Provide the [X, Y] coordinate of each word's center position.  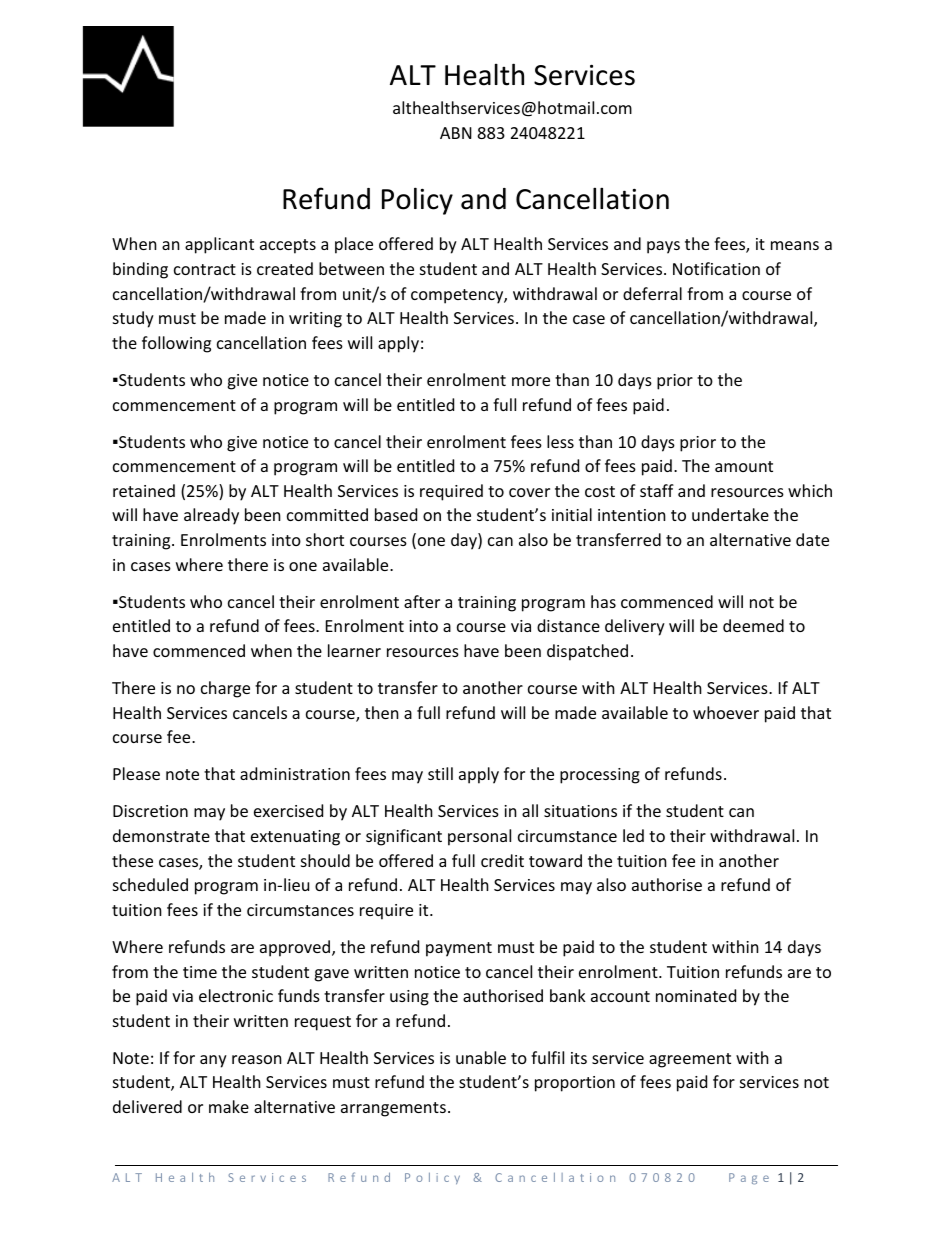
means [795, 245]
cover [529, 492]
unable [481, 1057]
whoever [726, 712]
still [440, 773]
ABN [456, 133]
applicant [219, 245]
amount [744, 466]
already [211, 516]
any [213, 1061]
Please [136, 773]
